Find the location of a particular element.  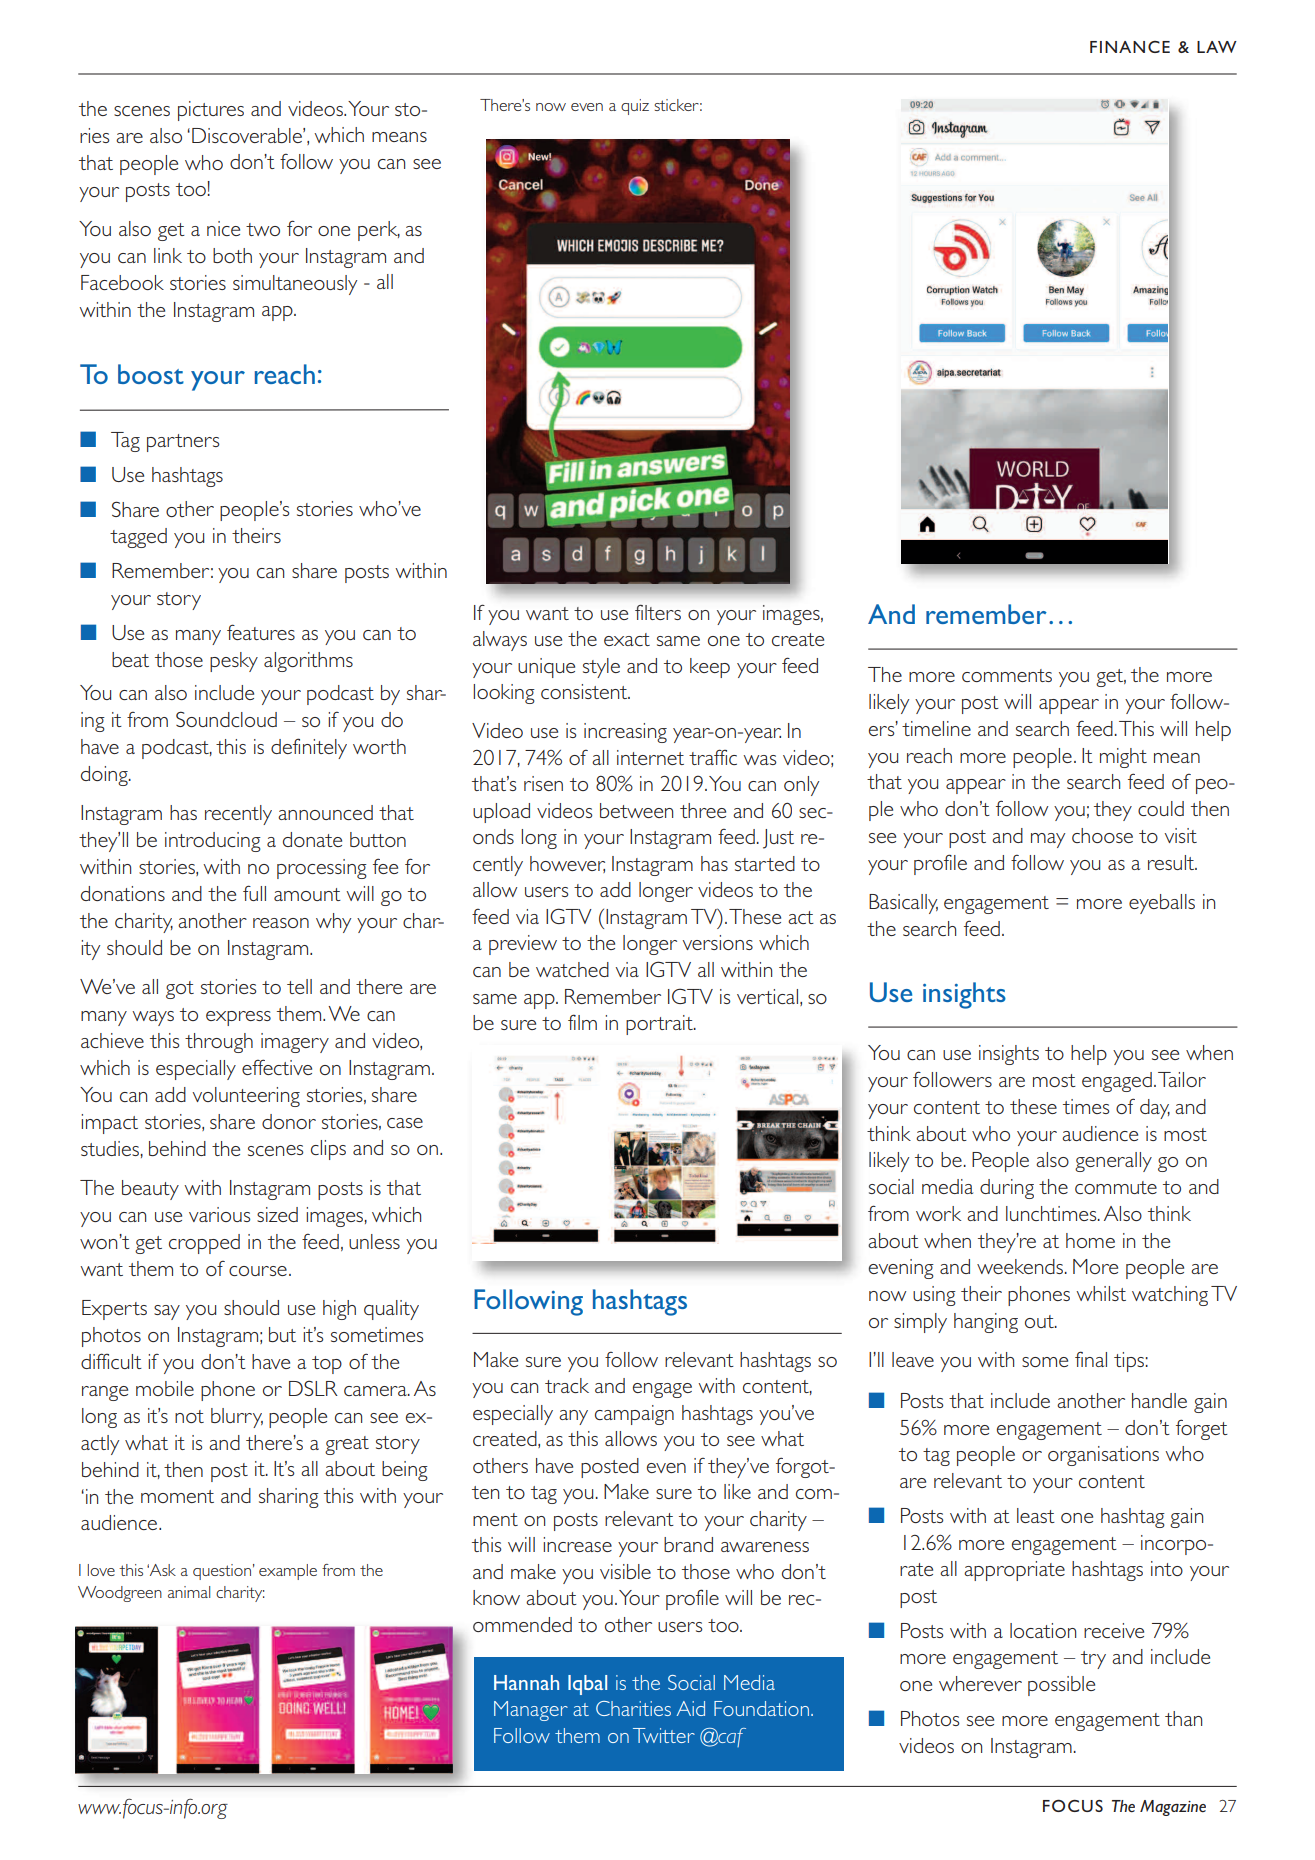

FINANCE is located at coordinates (1130, 47).
